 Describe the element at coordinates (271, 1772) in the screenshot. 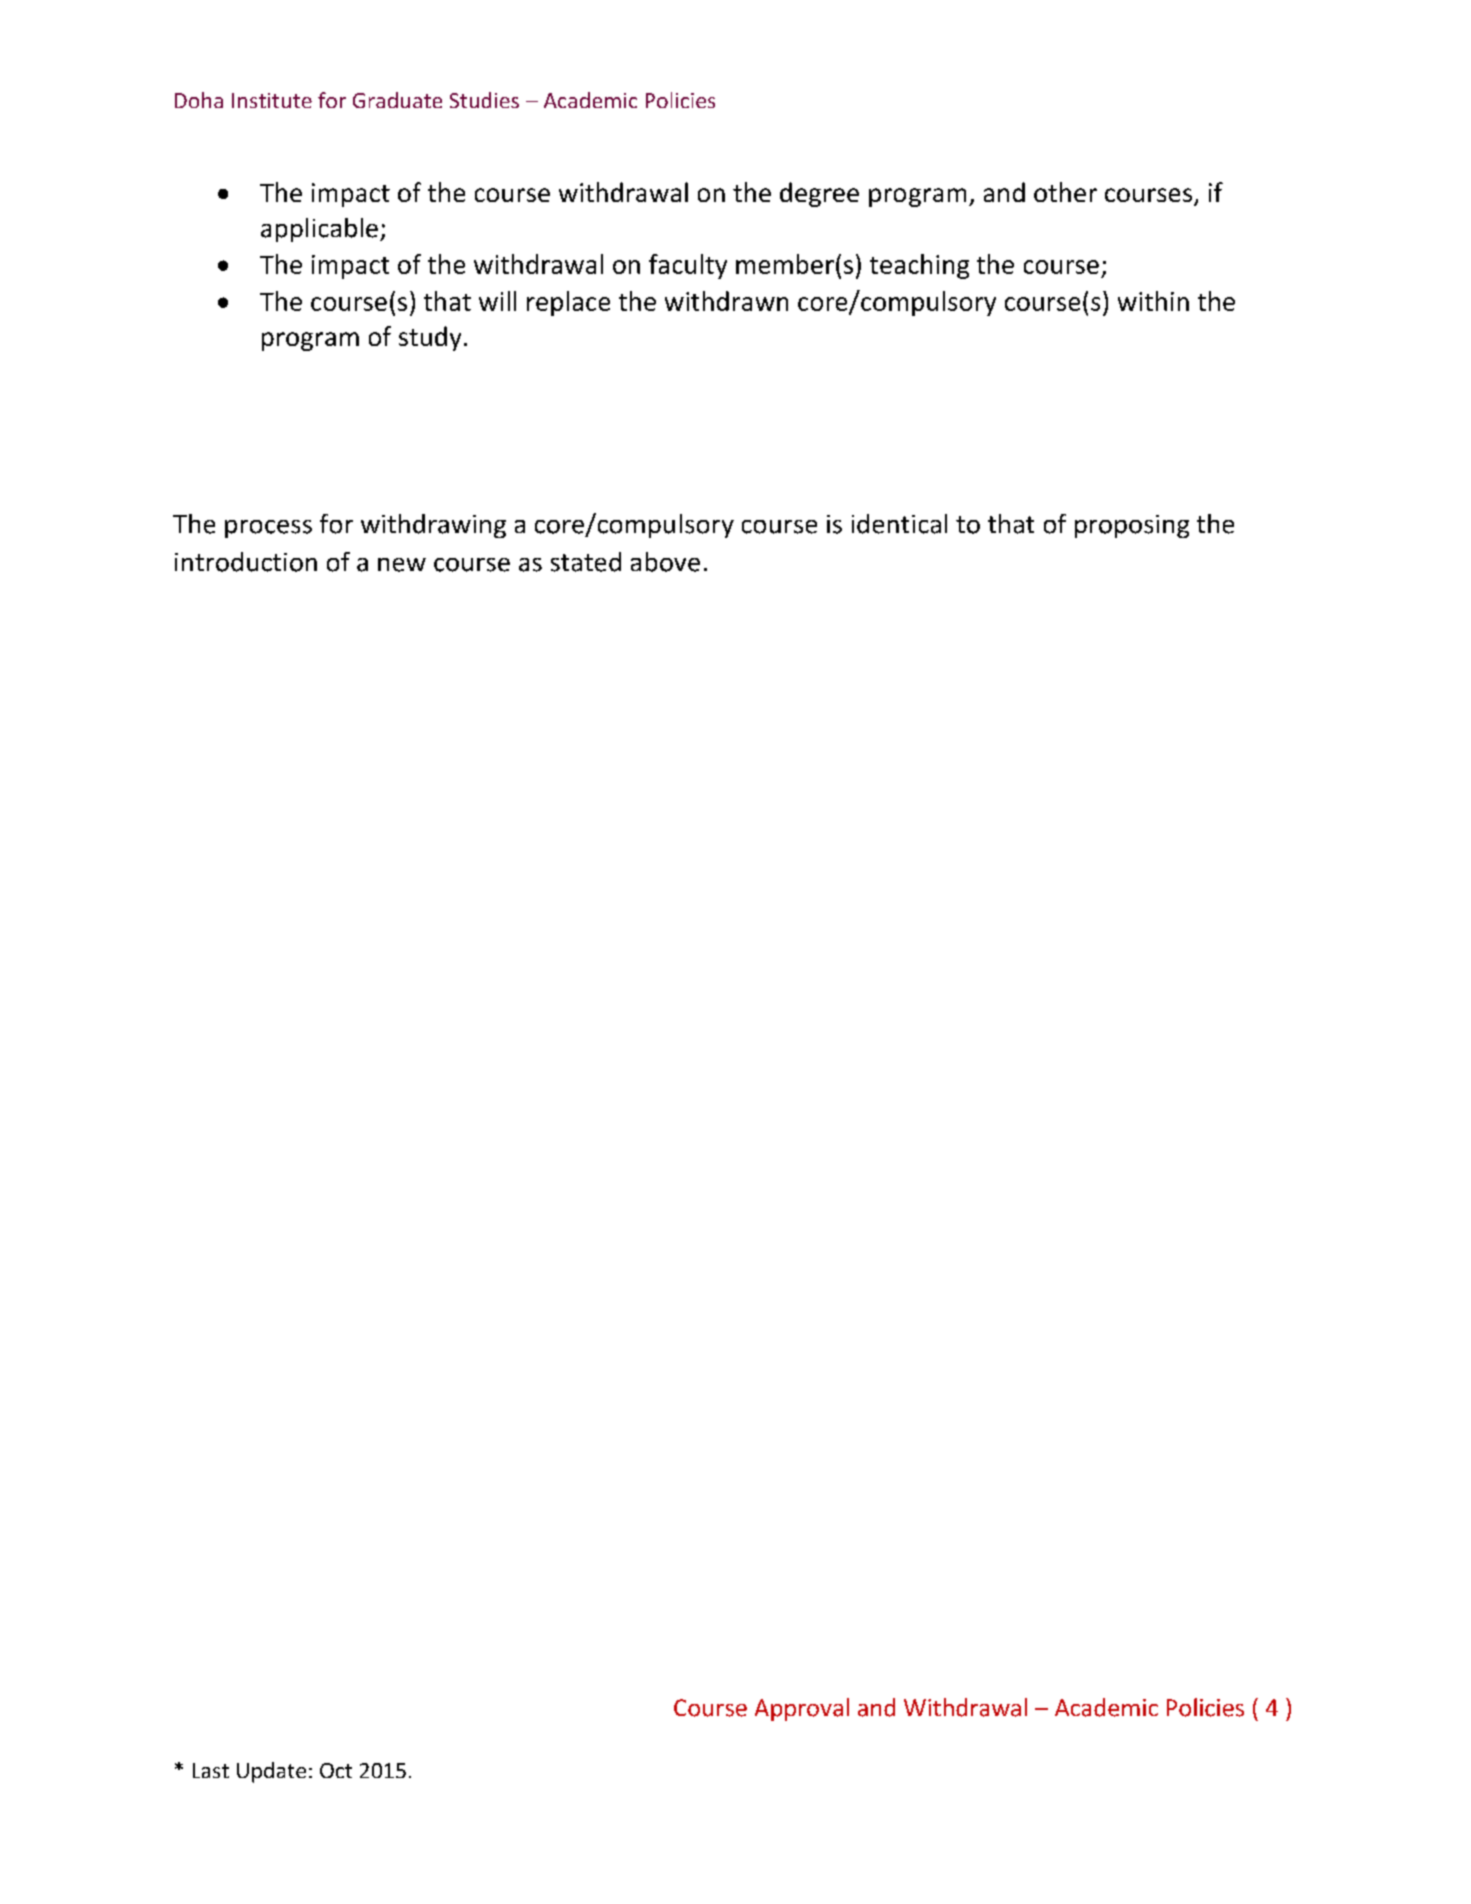

I see `Update` at that location.
